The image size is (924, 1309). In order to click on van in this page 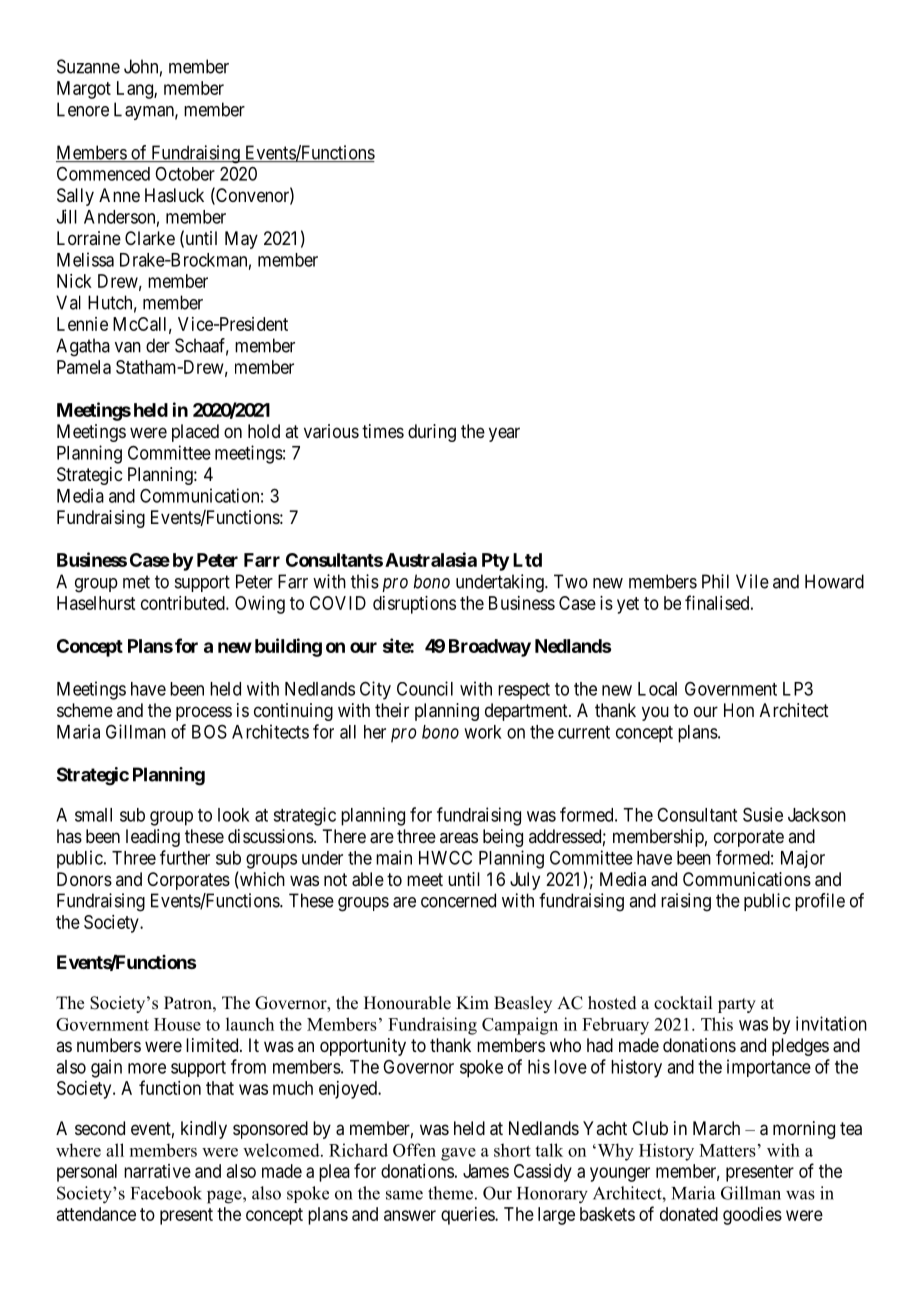, I will do `click(128, 347)`.
